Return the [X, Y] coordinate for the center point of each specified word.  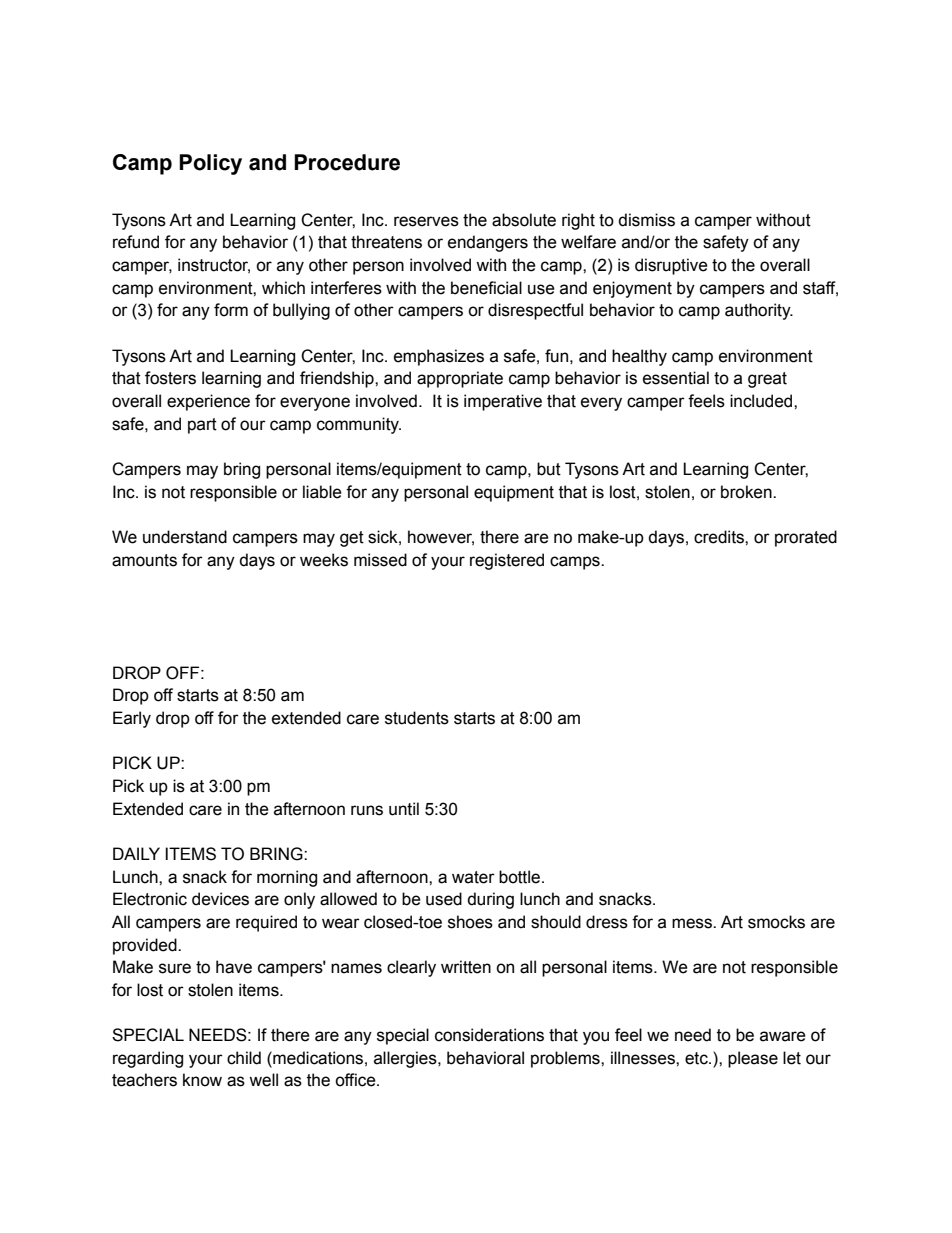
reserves [426, 221]
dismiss [646, 220]
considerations [489, 1035]
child [244, 1058]
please [753, 1059]
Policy [210, 164]
